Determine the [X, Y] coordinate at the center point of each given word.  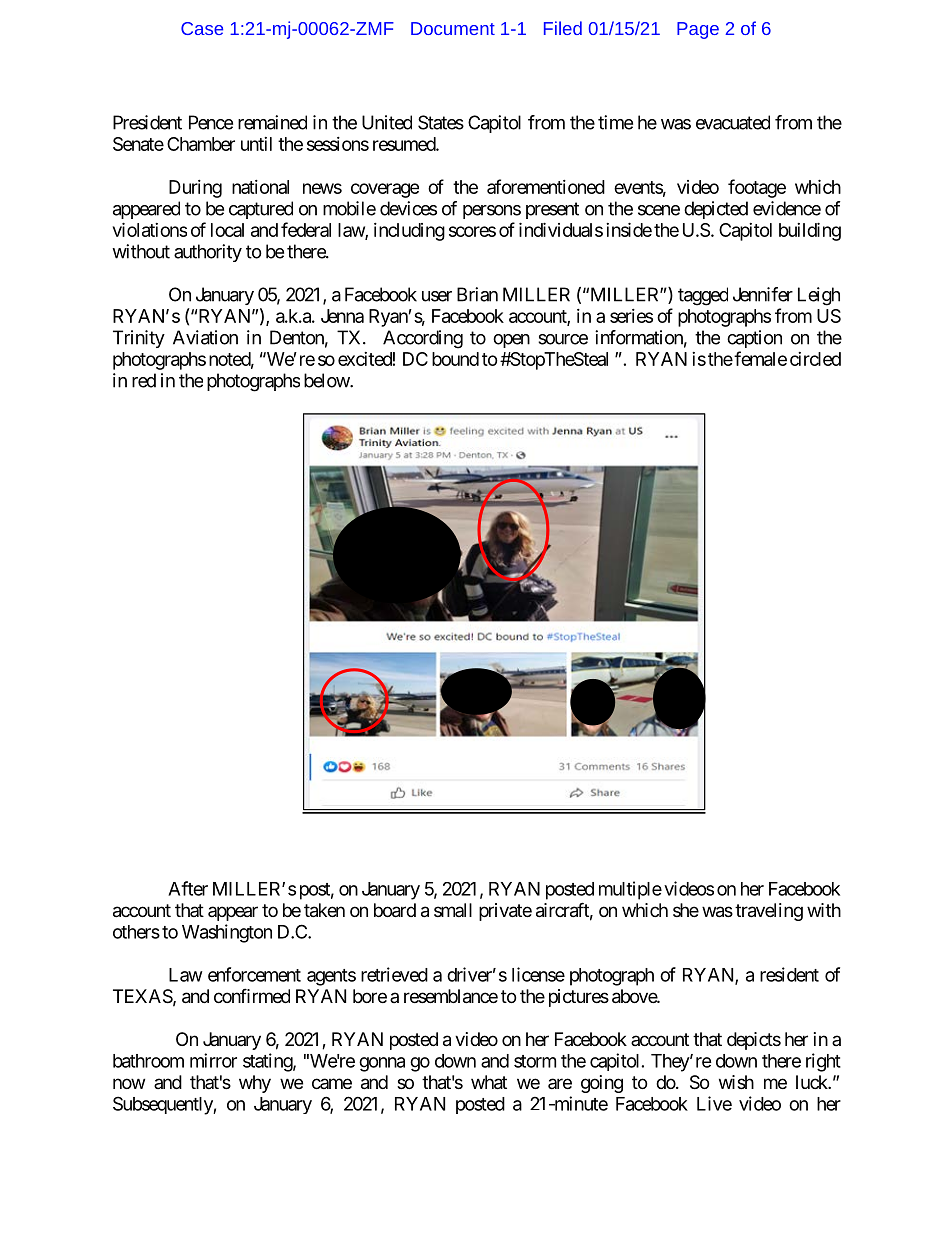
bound [455, 359]
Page [698, 30]
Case [202, 28]
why [255, 1084]
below [327, 380]
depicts [754, 1041]
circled [815, 359]
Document [453, 28]
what [489, 1082]
